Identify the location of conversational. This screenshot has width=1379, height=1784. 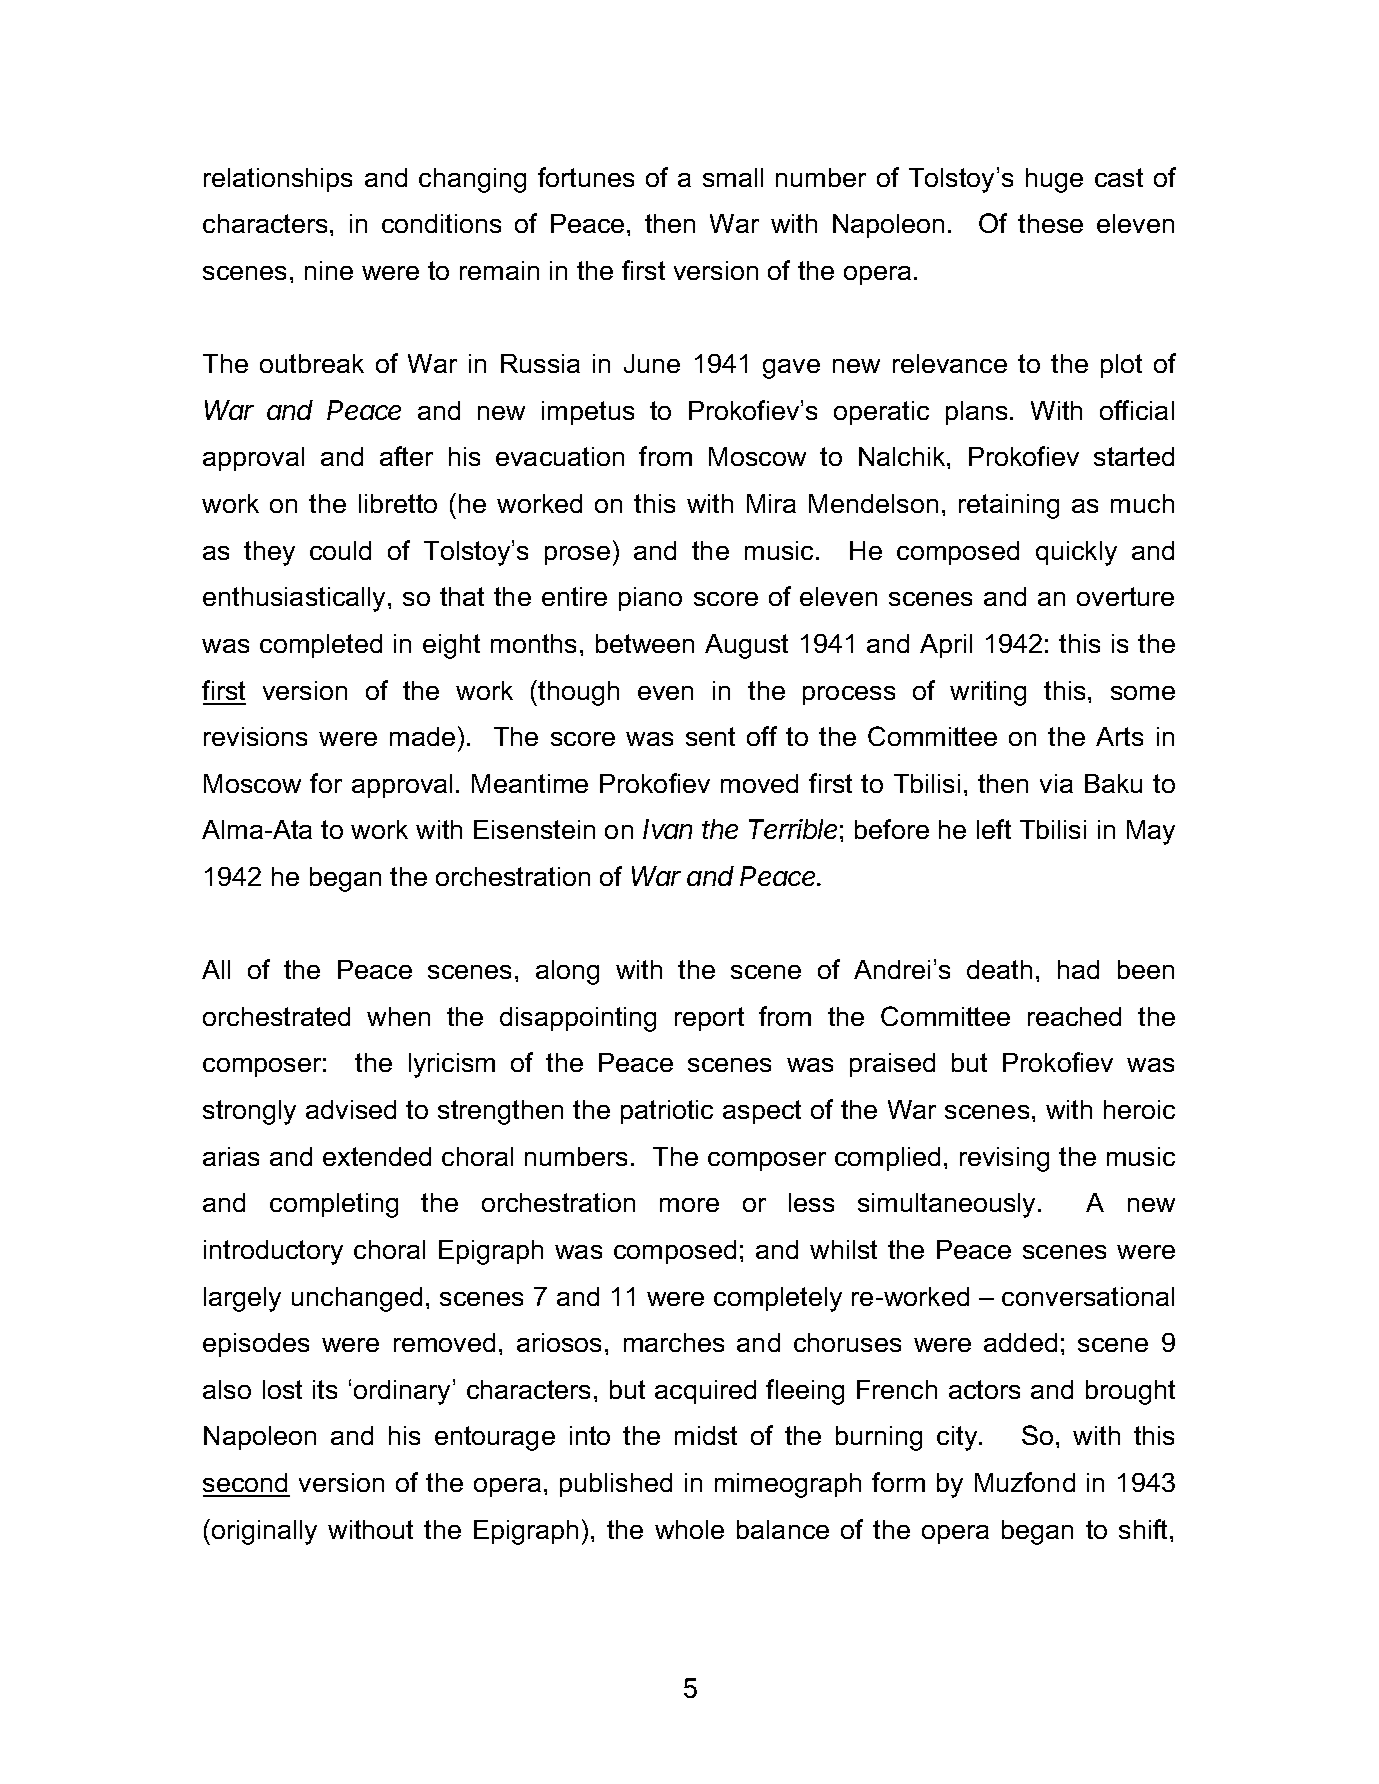
(1088, 1296).
